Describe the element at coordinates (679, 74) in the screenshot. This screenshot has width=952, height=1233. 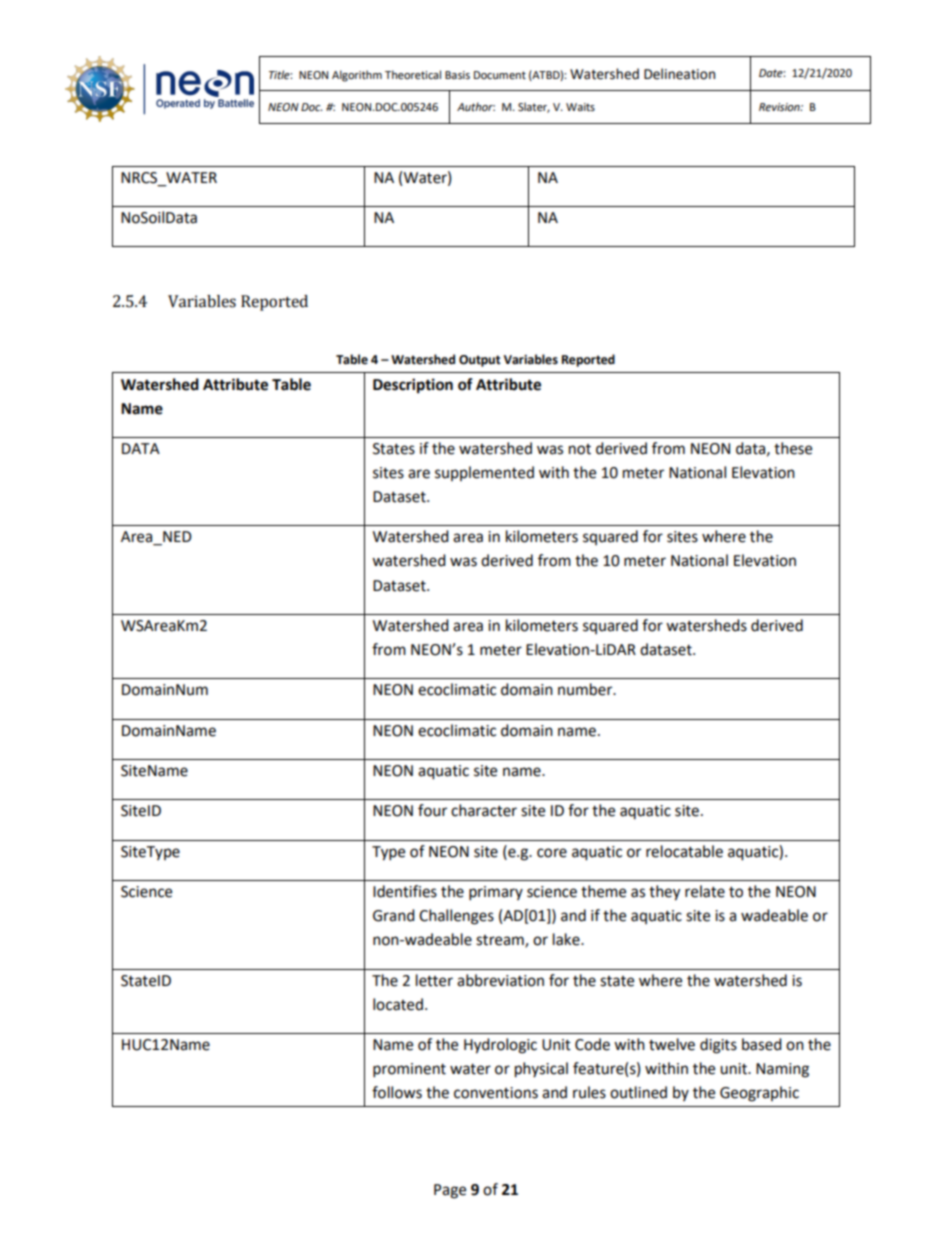
I see `Delineation` at that location.
